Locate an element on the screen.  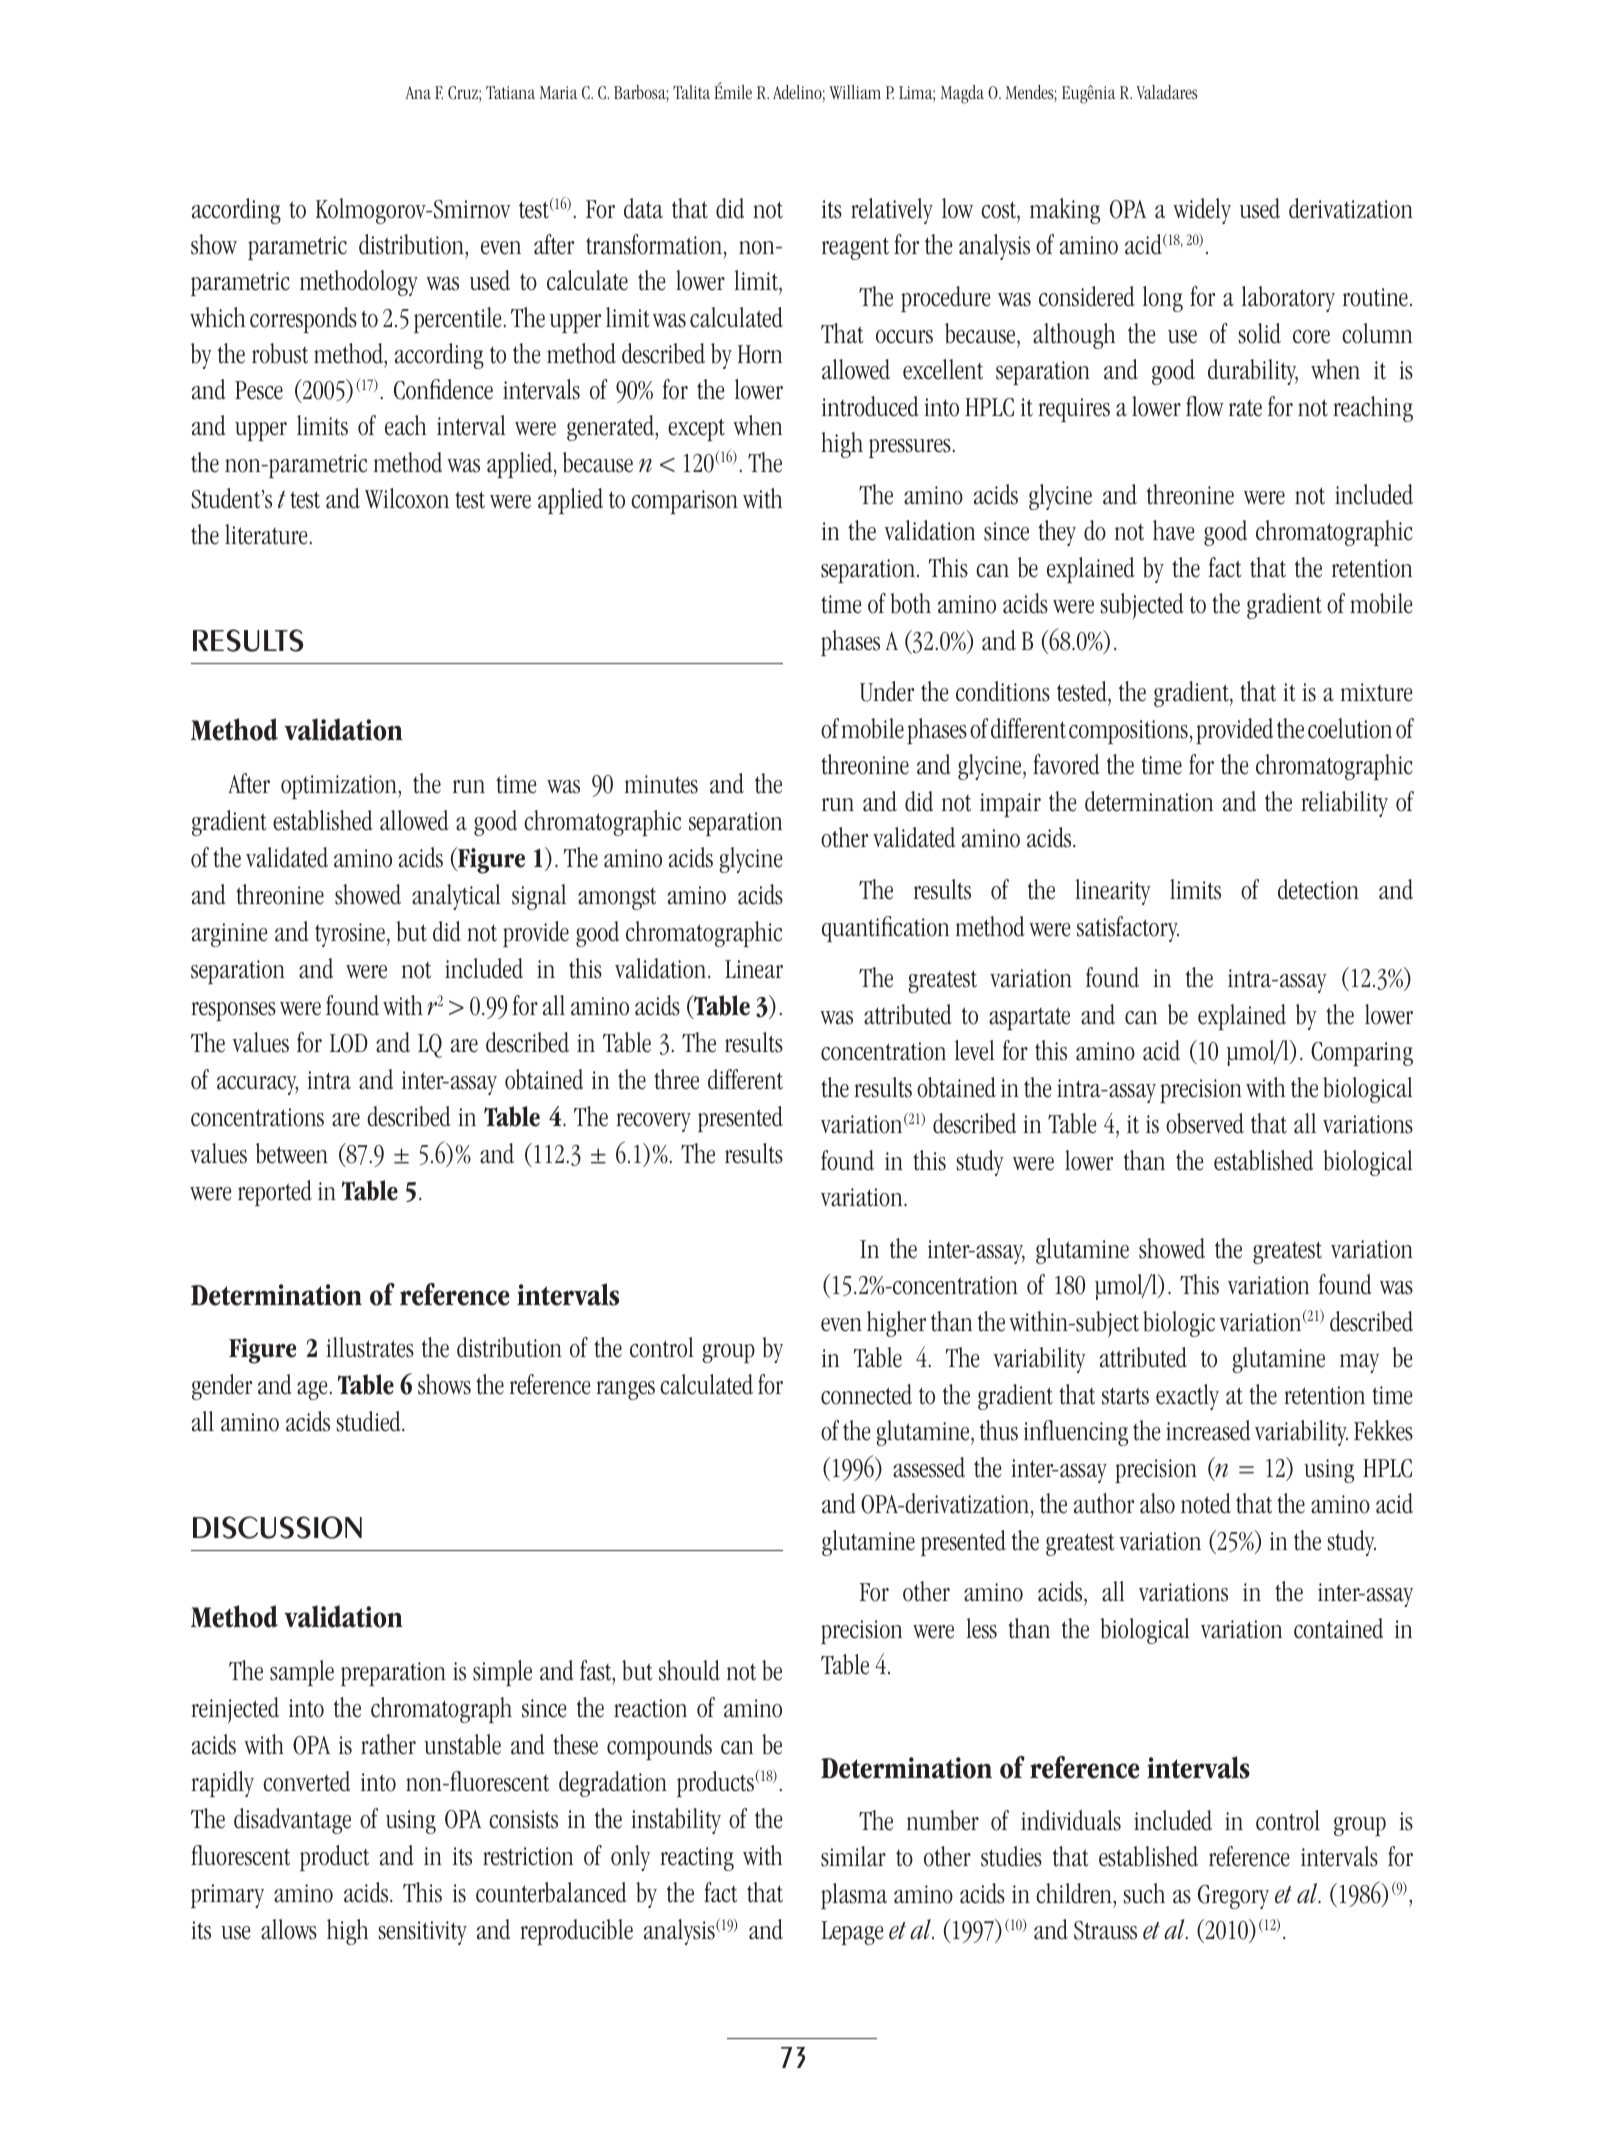
Wilcoxon is located at coordinates (407, 498).
